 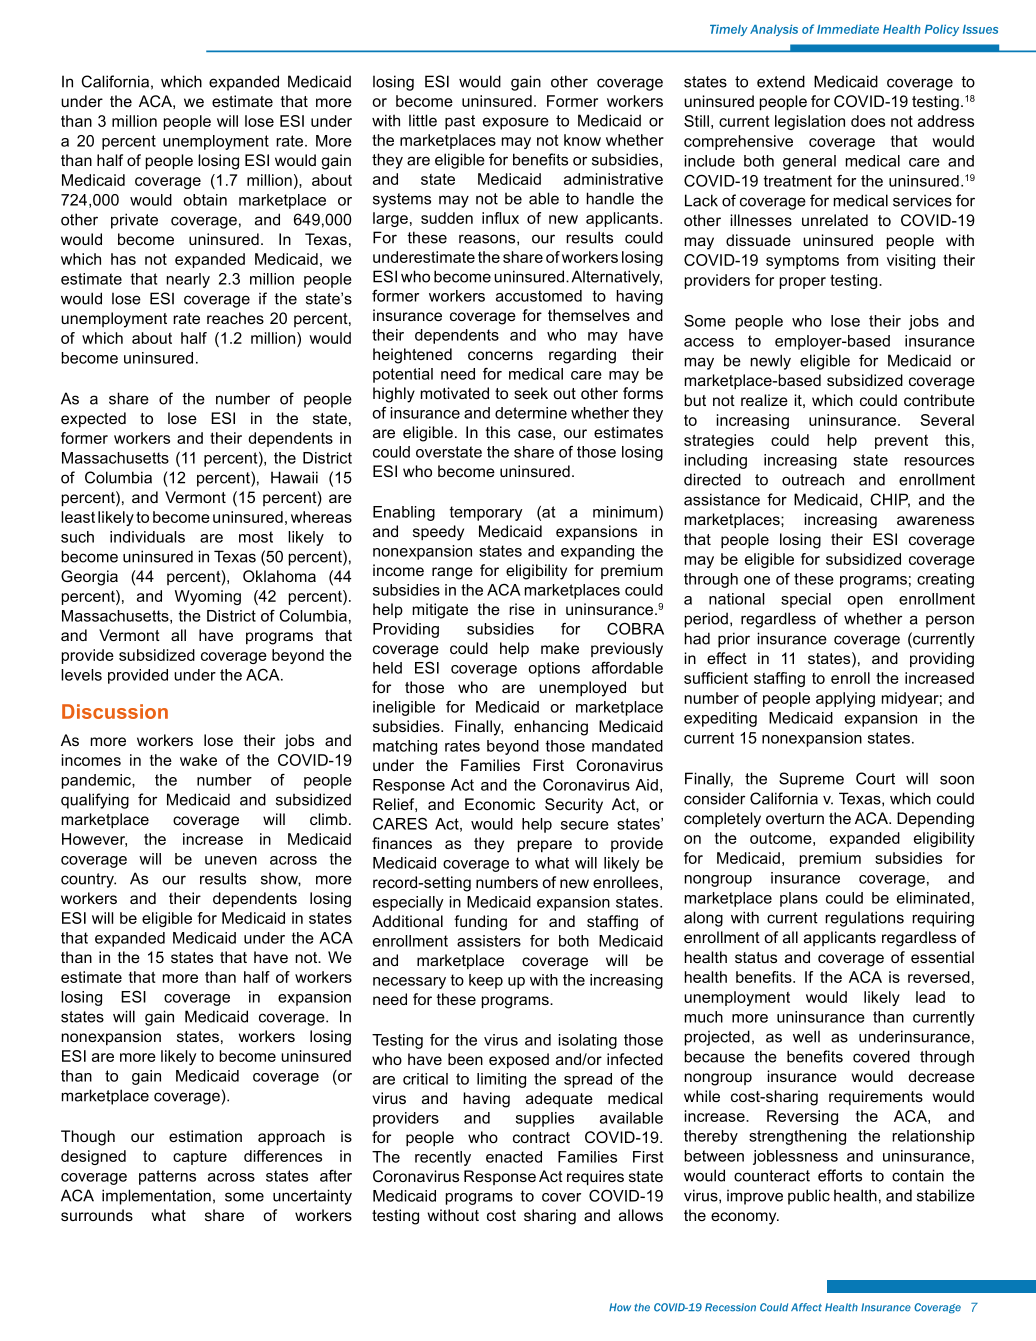 What do you see at coordinates (231, 860) in the screenshot?
I see `uneven` at bounding box center [231, 860].
